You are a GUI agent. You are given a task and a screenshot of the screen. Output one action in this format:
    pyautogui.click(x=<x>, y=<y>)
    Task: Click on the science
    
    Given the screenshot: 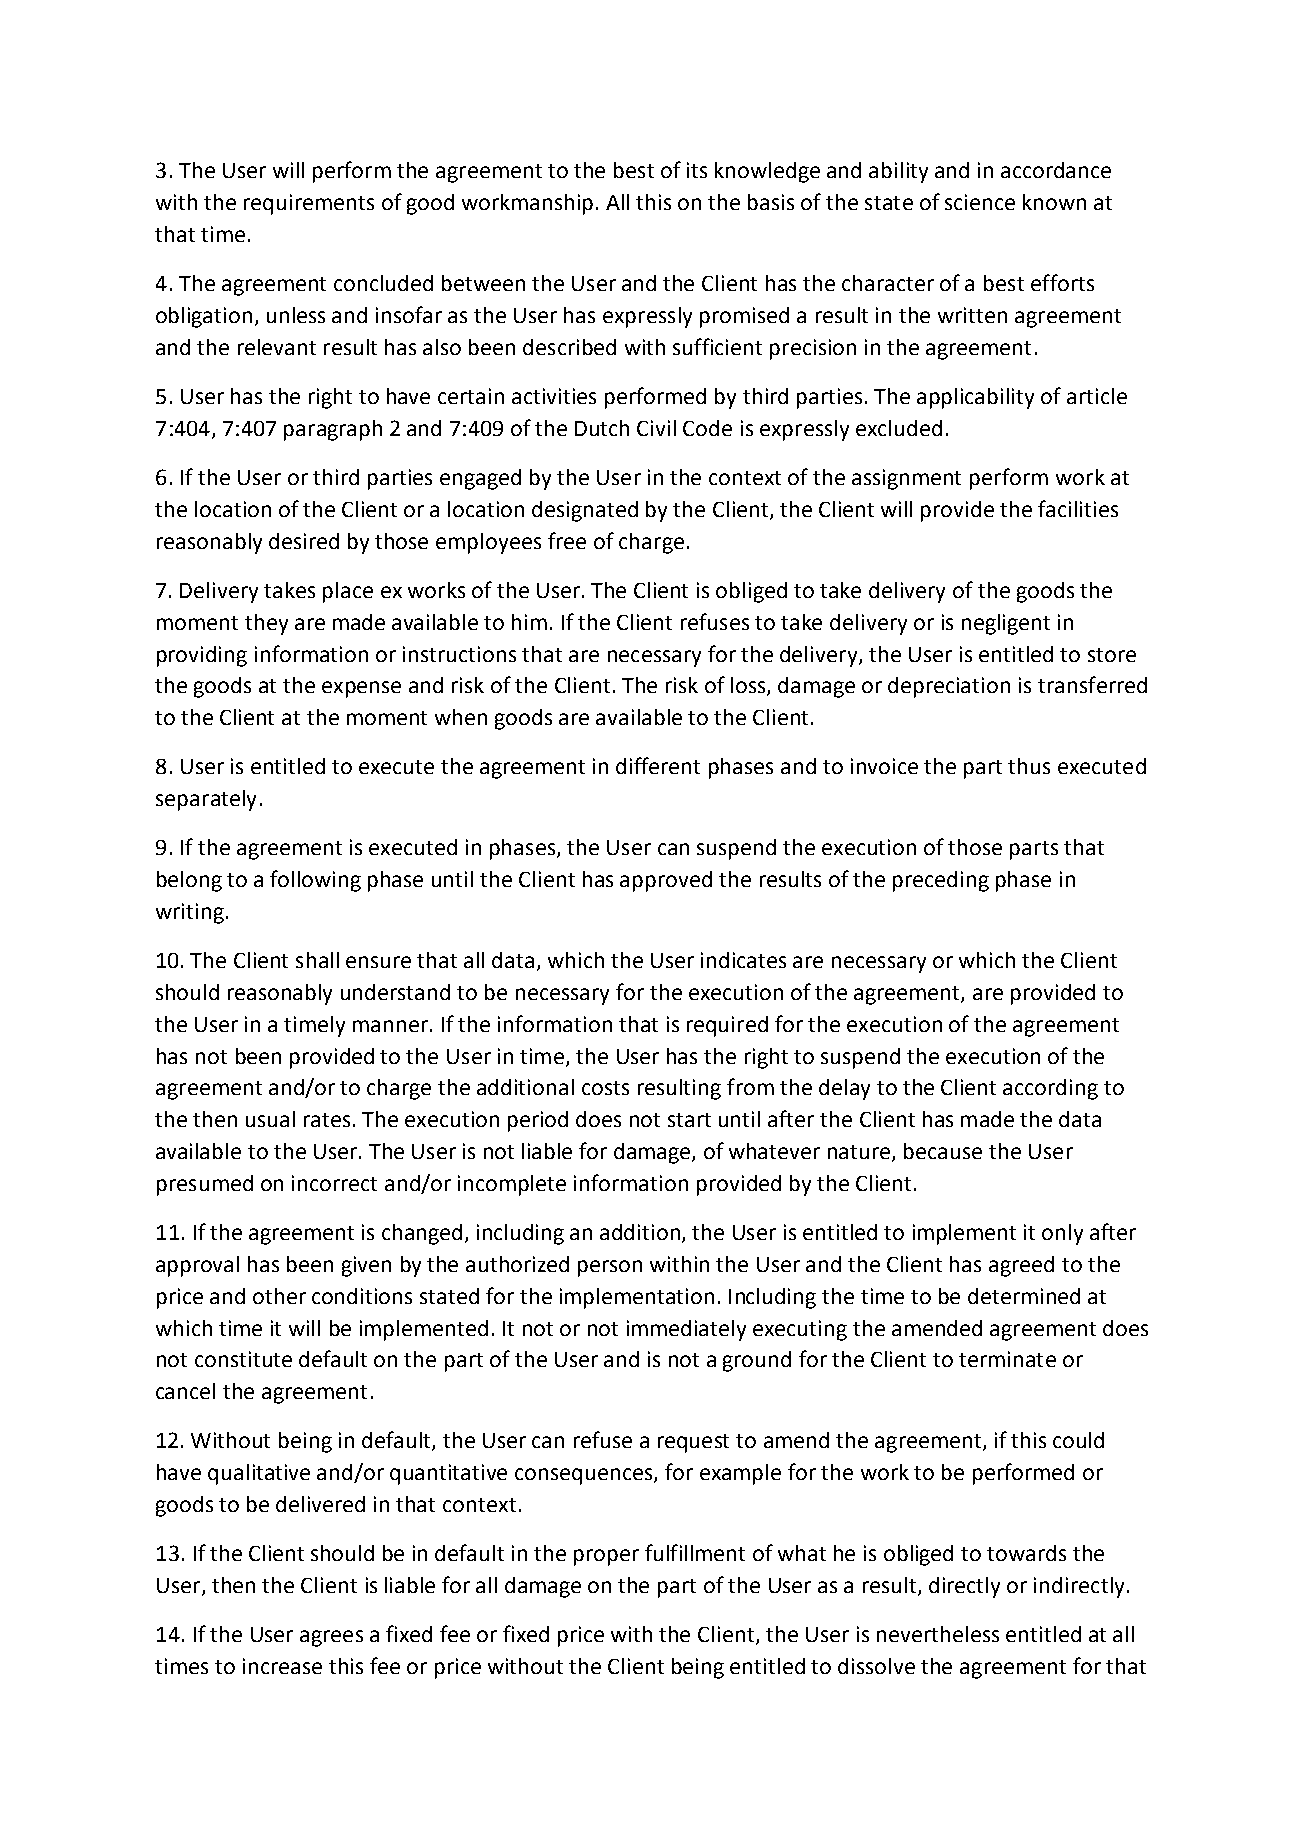 What is the action you would take?
    pyautogui.click(x=980, y=202)
